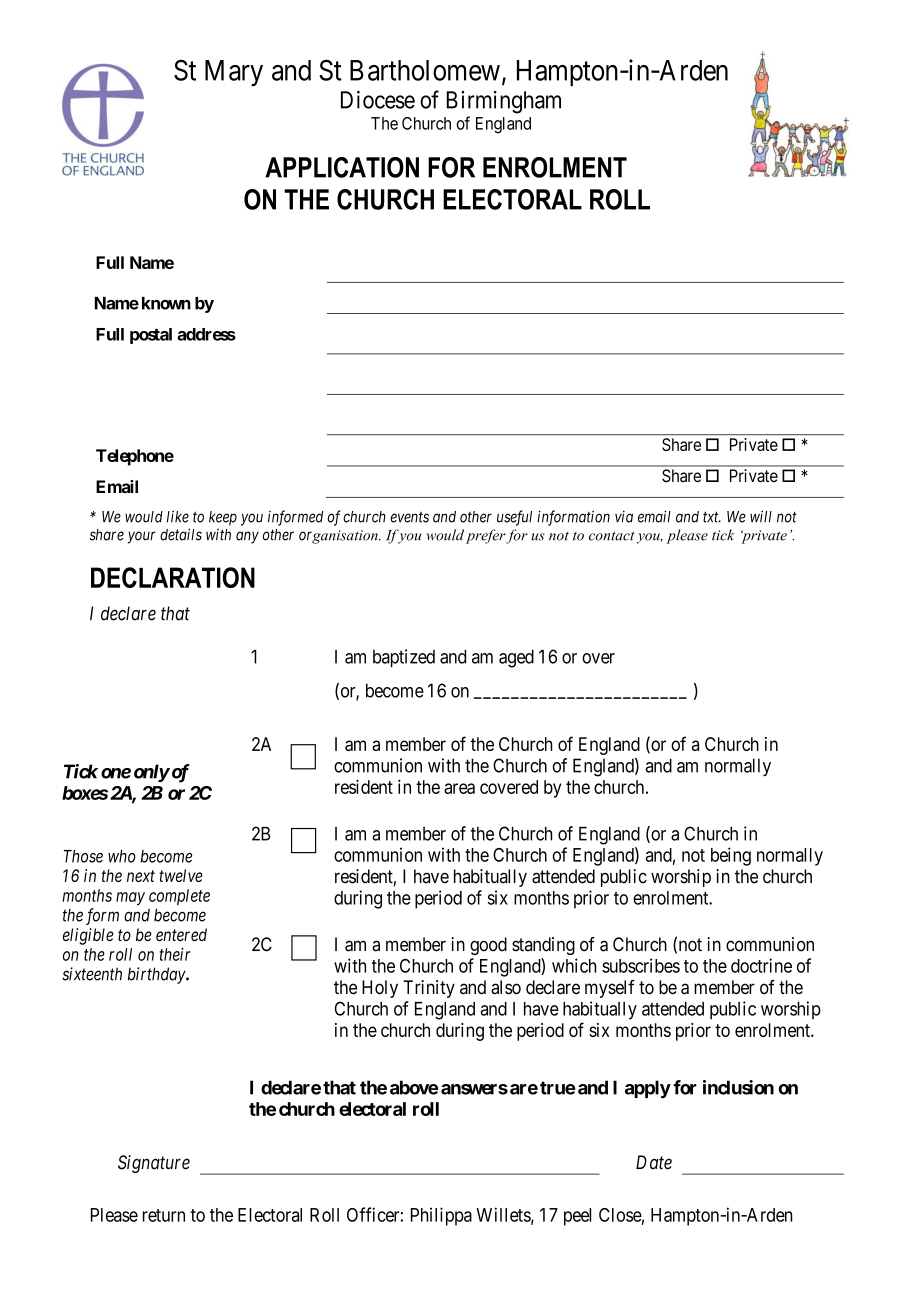 The image size is (924, 1308). What do you see at coordinates (342, 167) in the page?
I see `APPLICATION` at bounding box center [342, 167].
